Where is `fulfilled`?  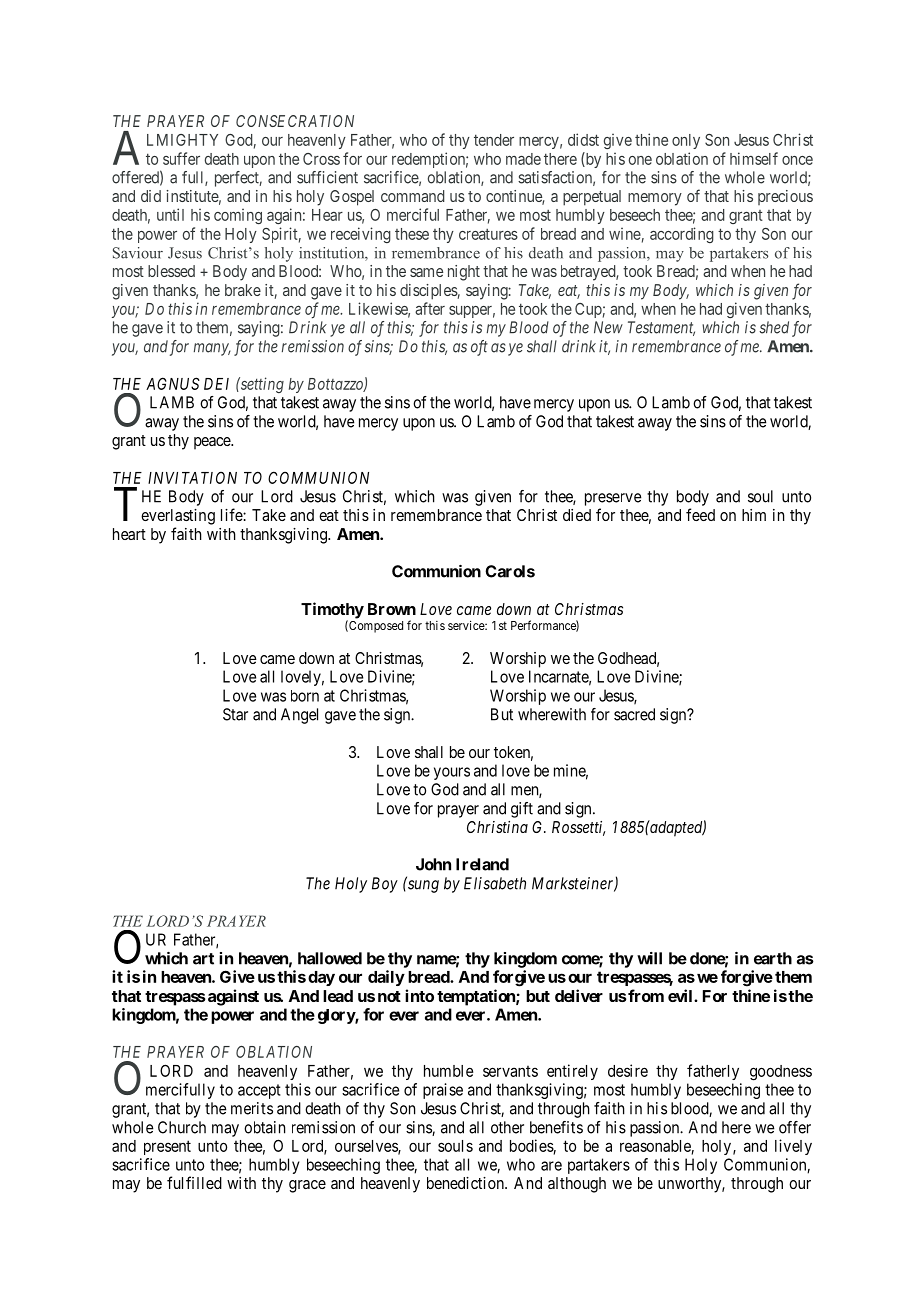
fulfilled is located at coordinates (194, 1182).
